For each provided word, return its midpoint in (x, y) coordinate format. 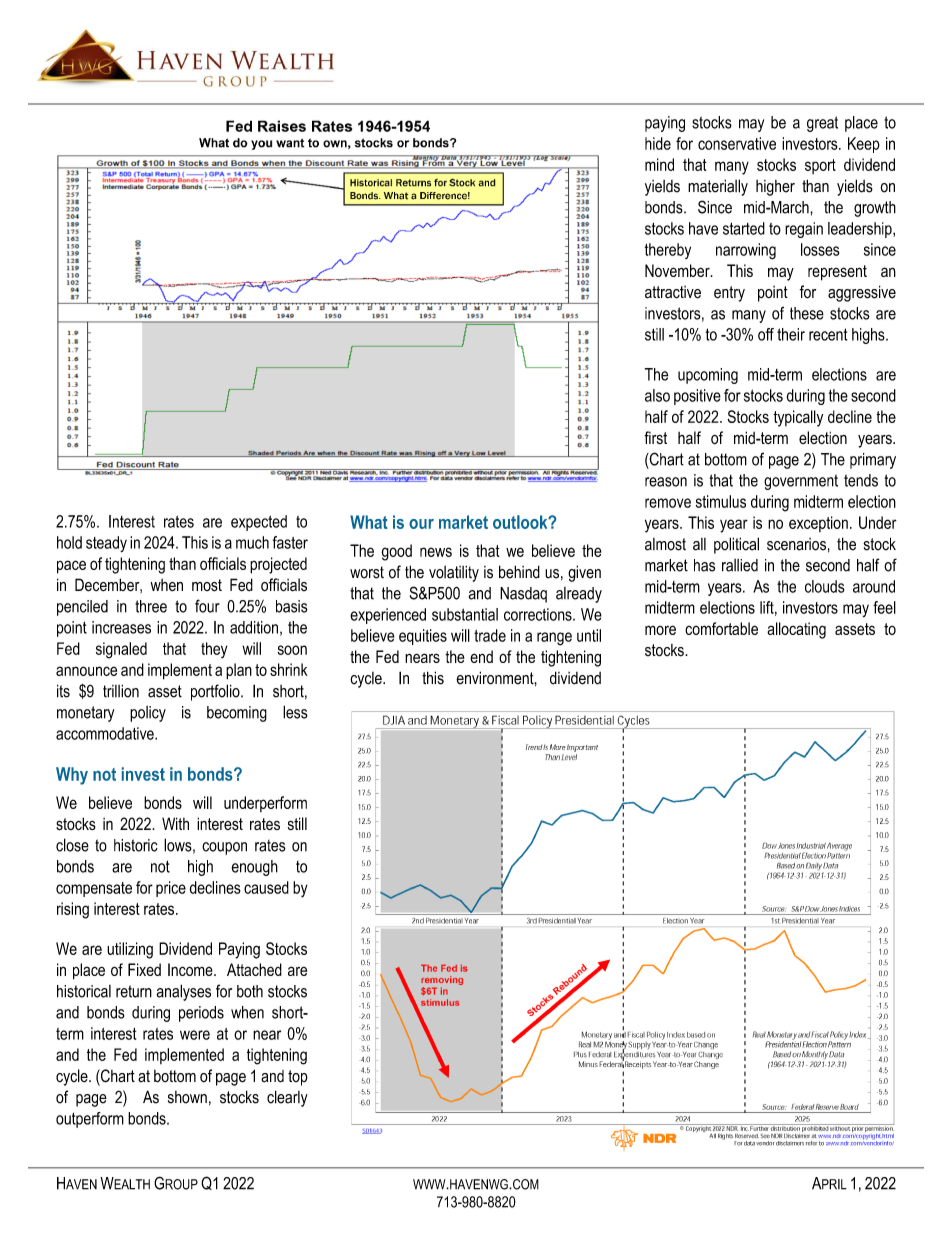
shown (187, 1097)
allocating (796, 630)
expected (259, 523)
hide (658, 143)
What (369, 522)
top (298, 1078)
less (295, 712)
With (175, 823)
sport (820, 166)
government (801, 482)
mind (659, 164)
